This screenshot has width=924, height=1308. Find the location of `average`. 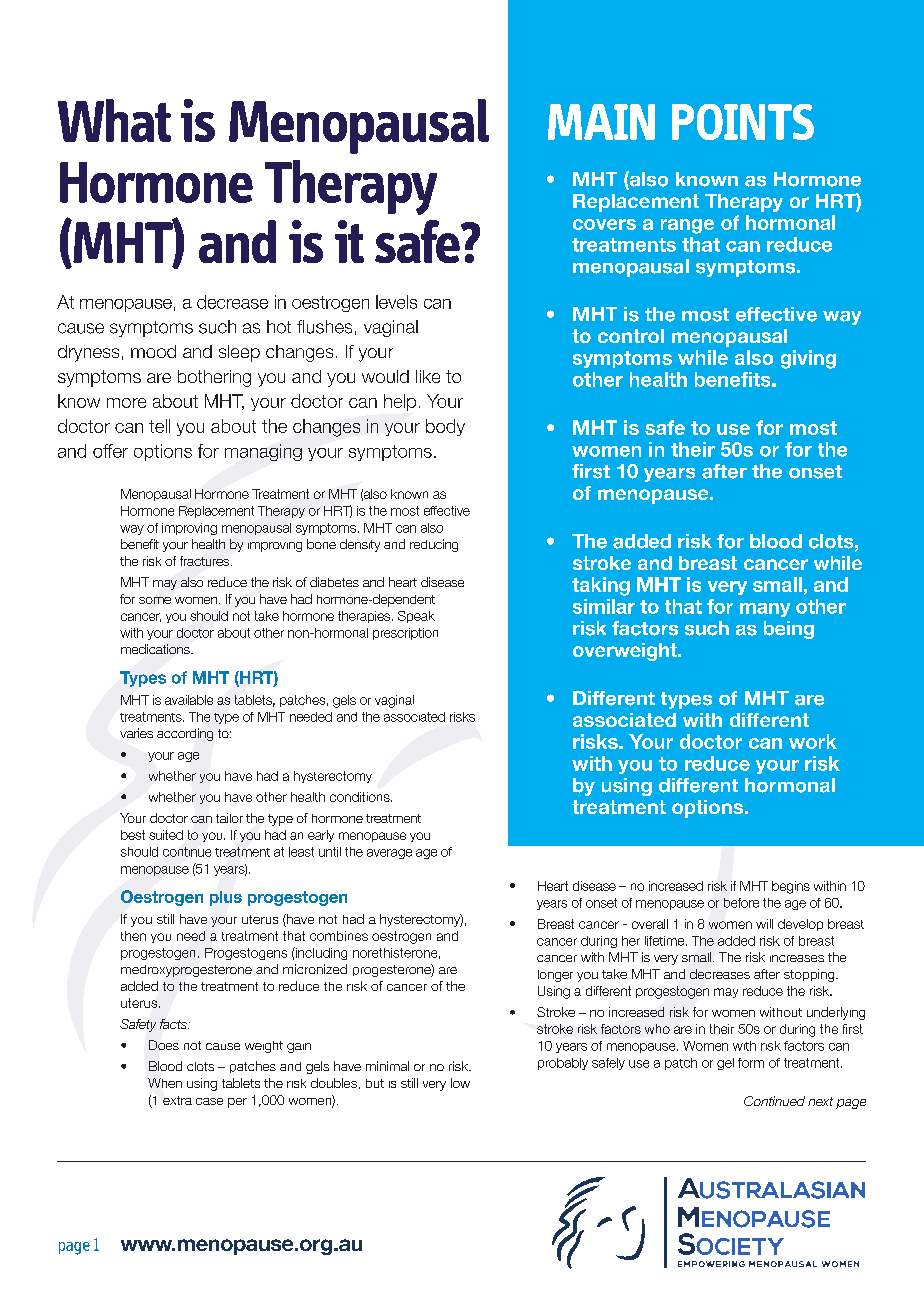

average is located at coordinates (389, 854).
